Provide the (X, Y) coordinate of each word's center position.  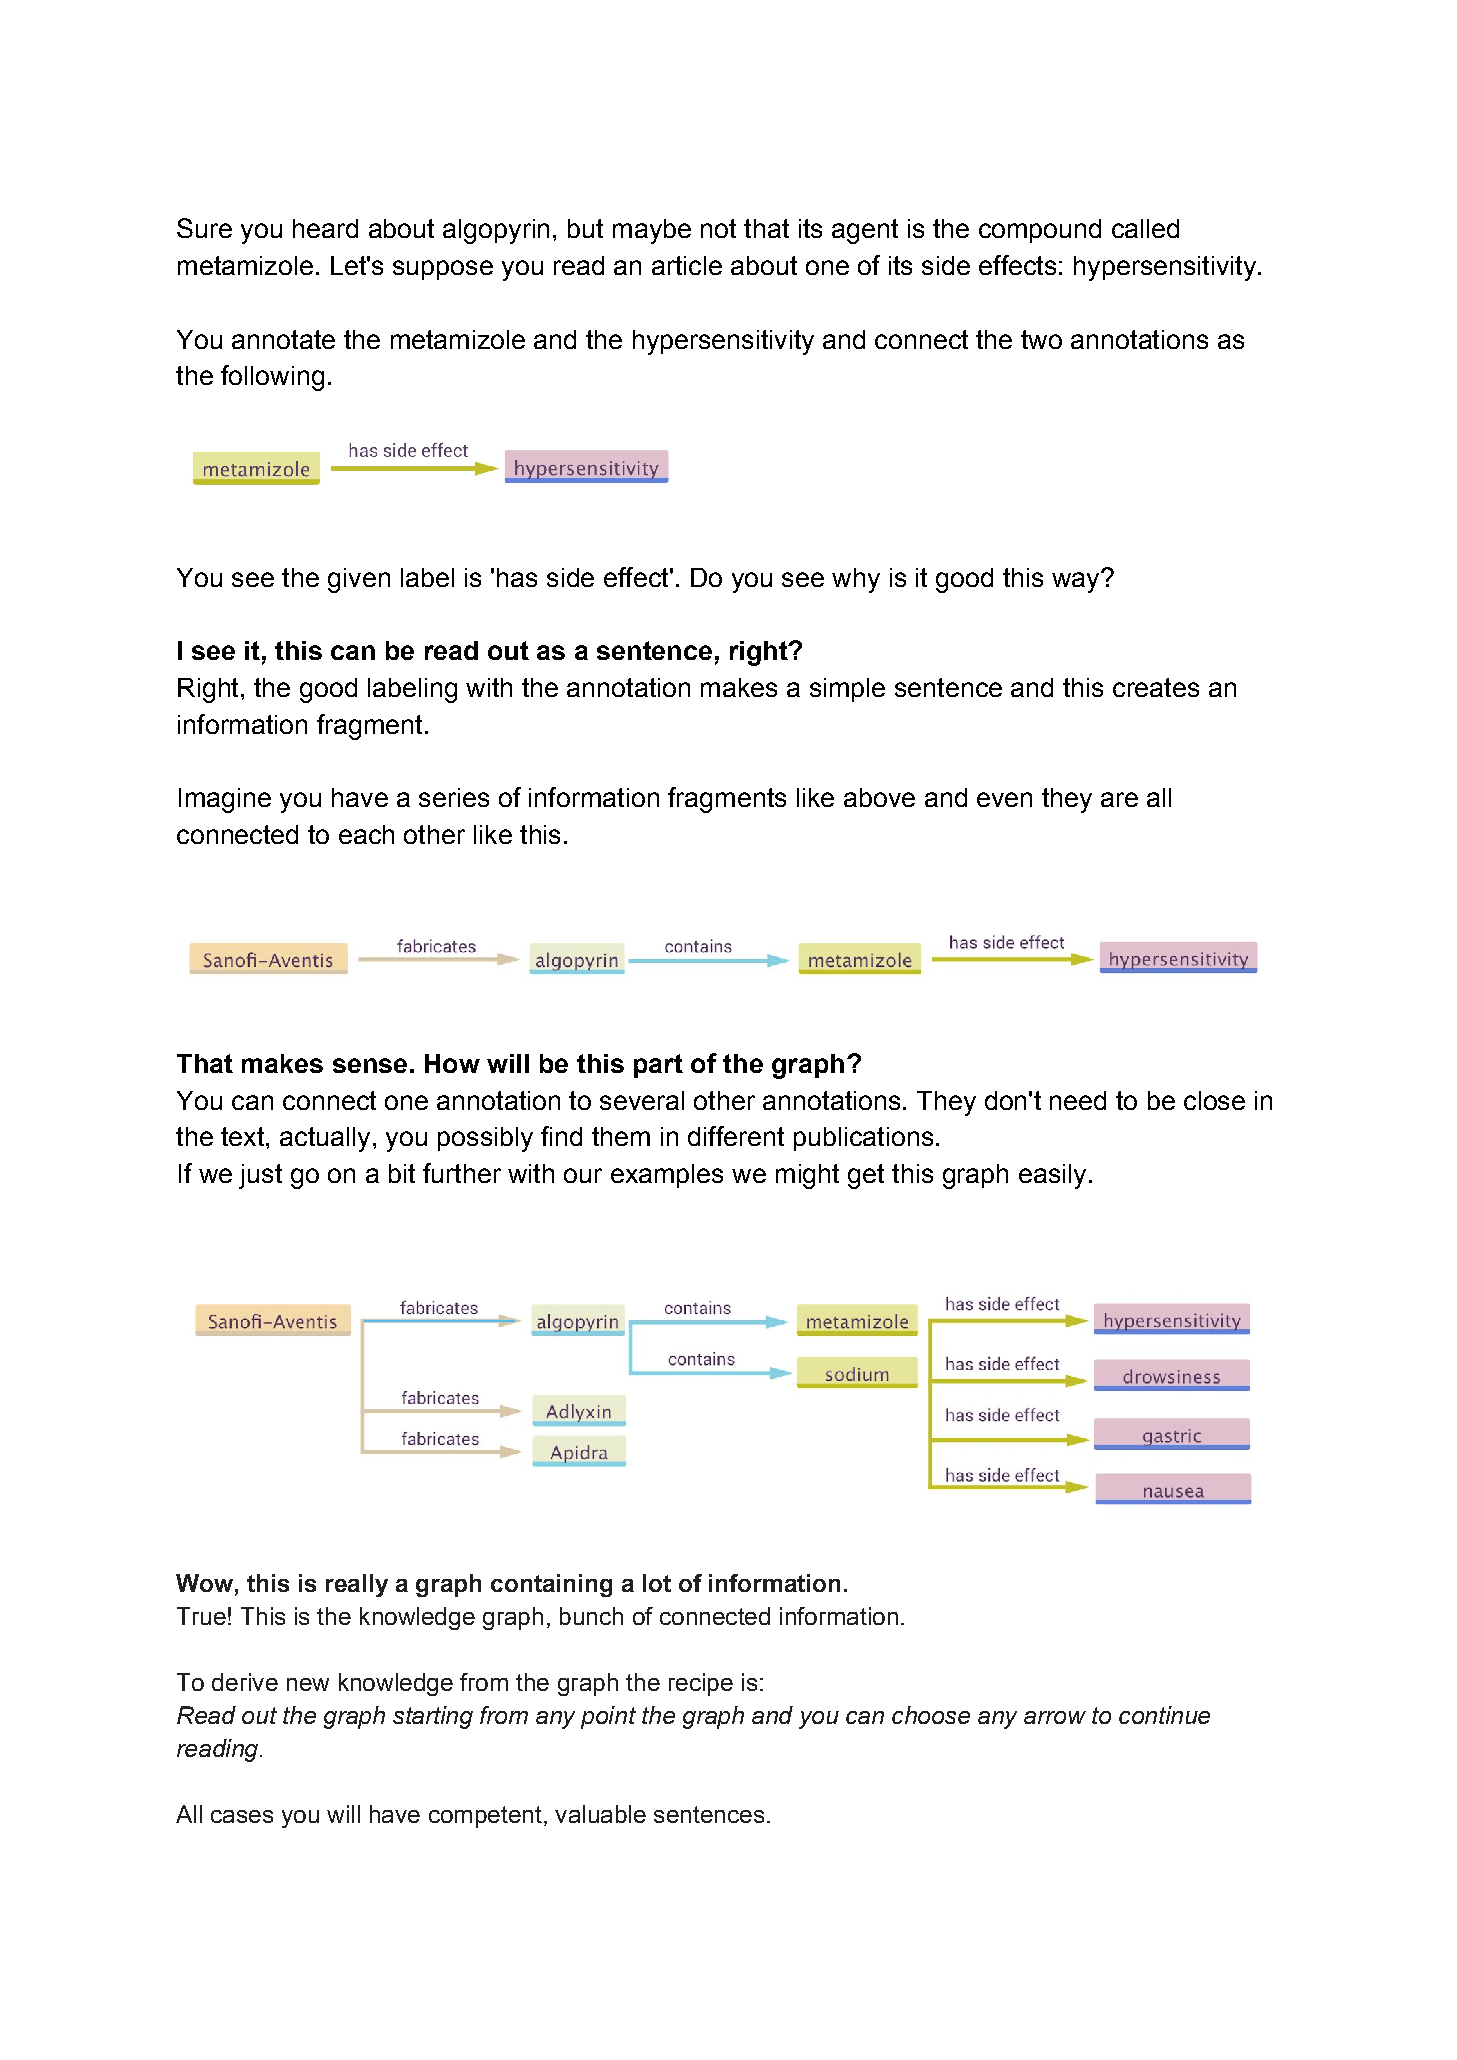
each (366, 834)
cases (242, 1816)
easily (1052, 1176)
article (687, 265)
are (1119, 799)
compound (1040, 231)
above (879, 797)
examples (667, 1176)
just (260, 1176)
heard (325, 228)
